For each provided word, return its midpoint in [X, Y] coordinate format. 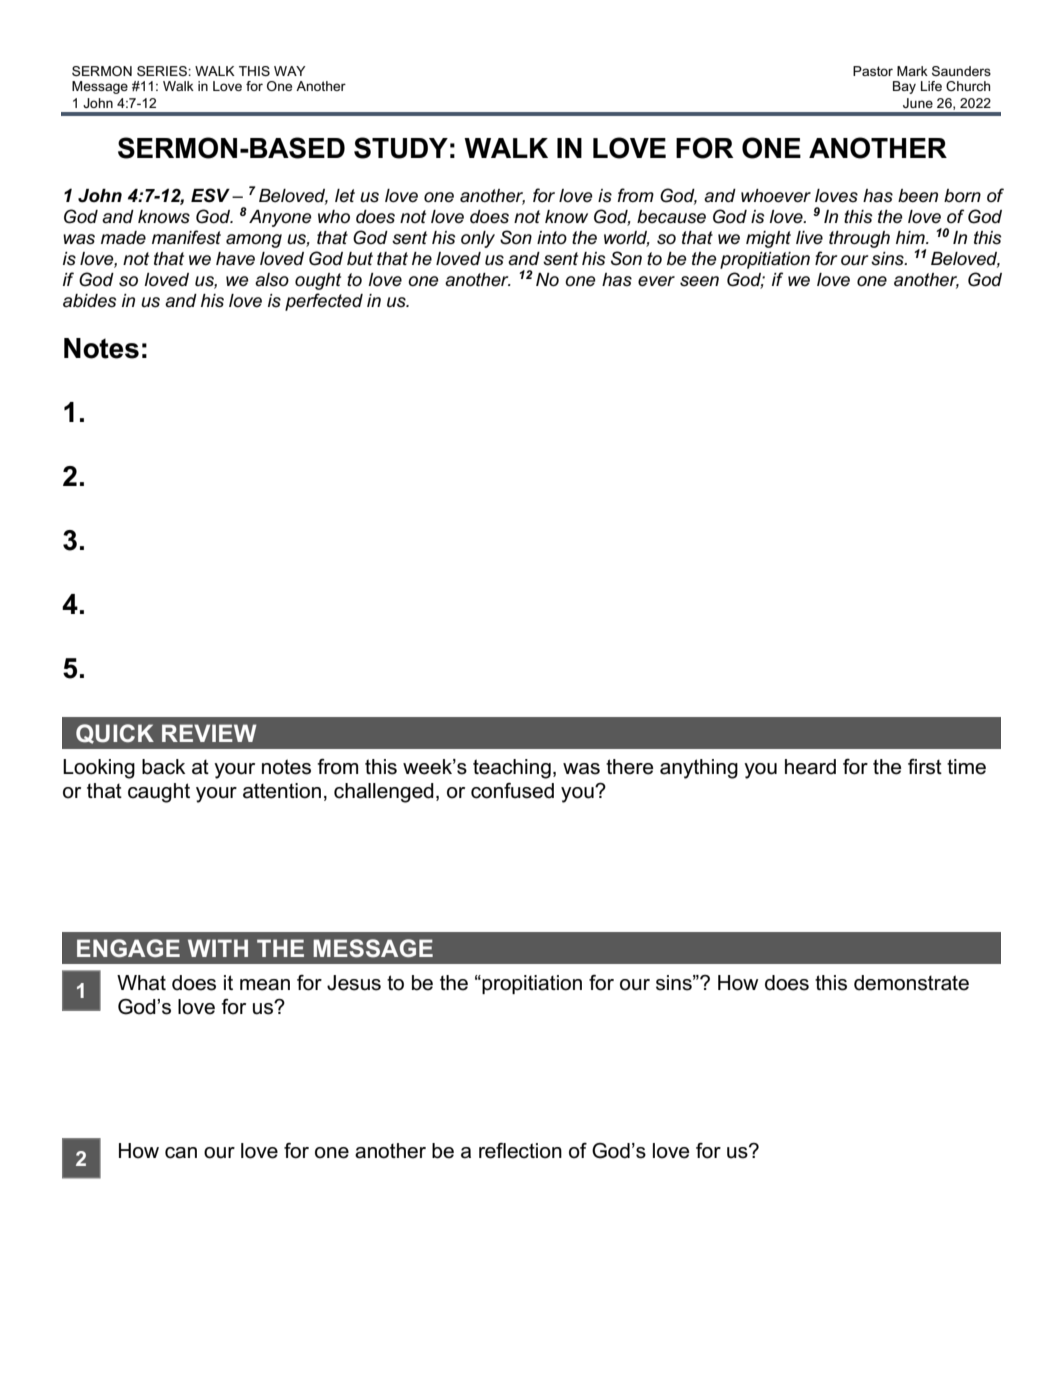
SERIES [163, 71]
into [552, 237]
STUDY [401, 148]
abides [90, 301]
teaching [512, 769]
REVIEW [209, 733]
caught [159, 793]
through [859, 239]
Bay [904, 87]
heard [810, 767]
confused [512, 791]
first [925, 767]
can [181, 1153]
